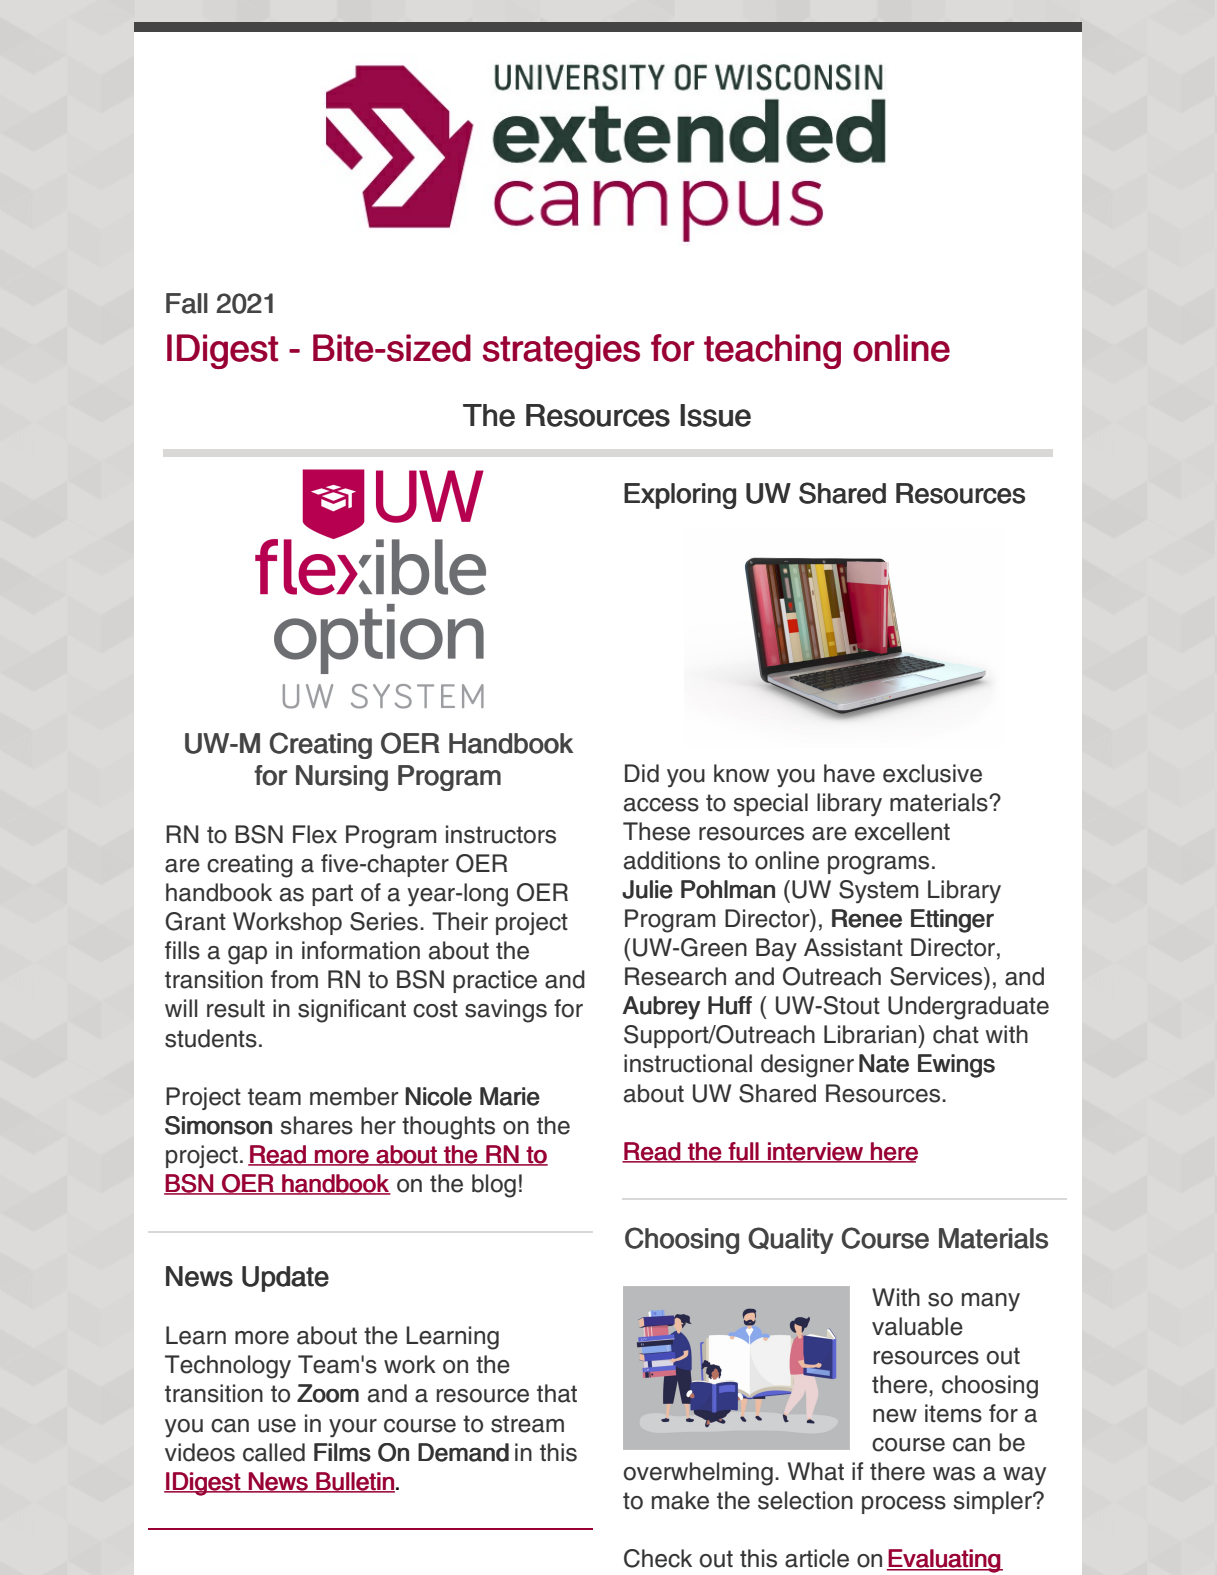 The height and width of the document is (1575, 1217). I want to click on Nate, so click(884, 1063).
